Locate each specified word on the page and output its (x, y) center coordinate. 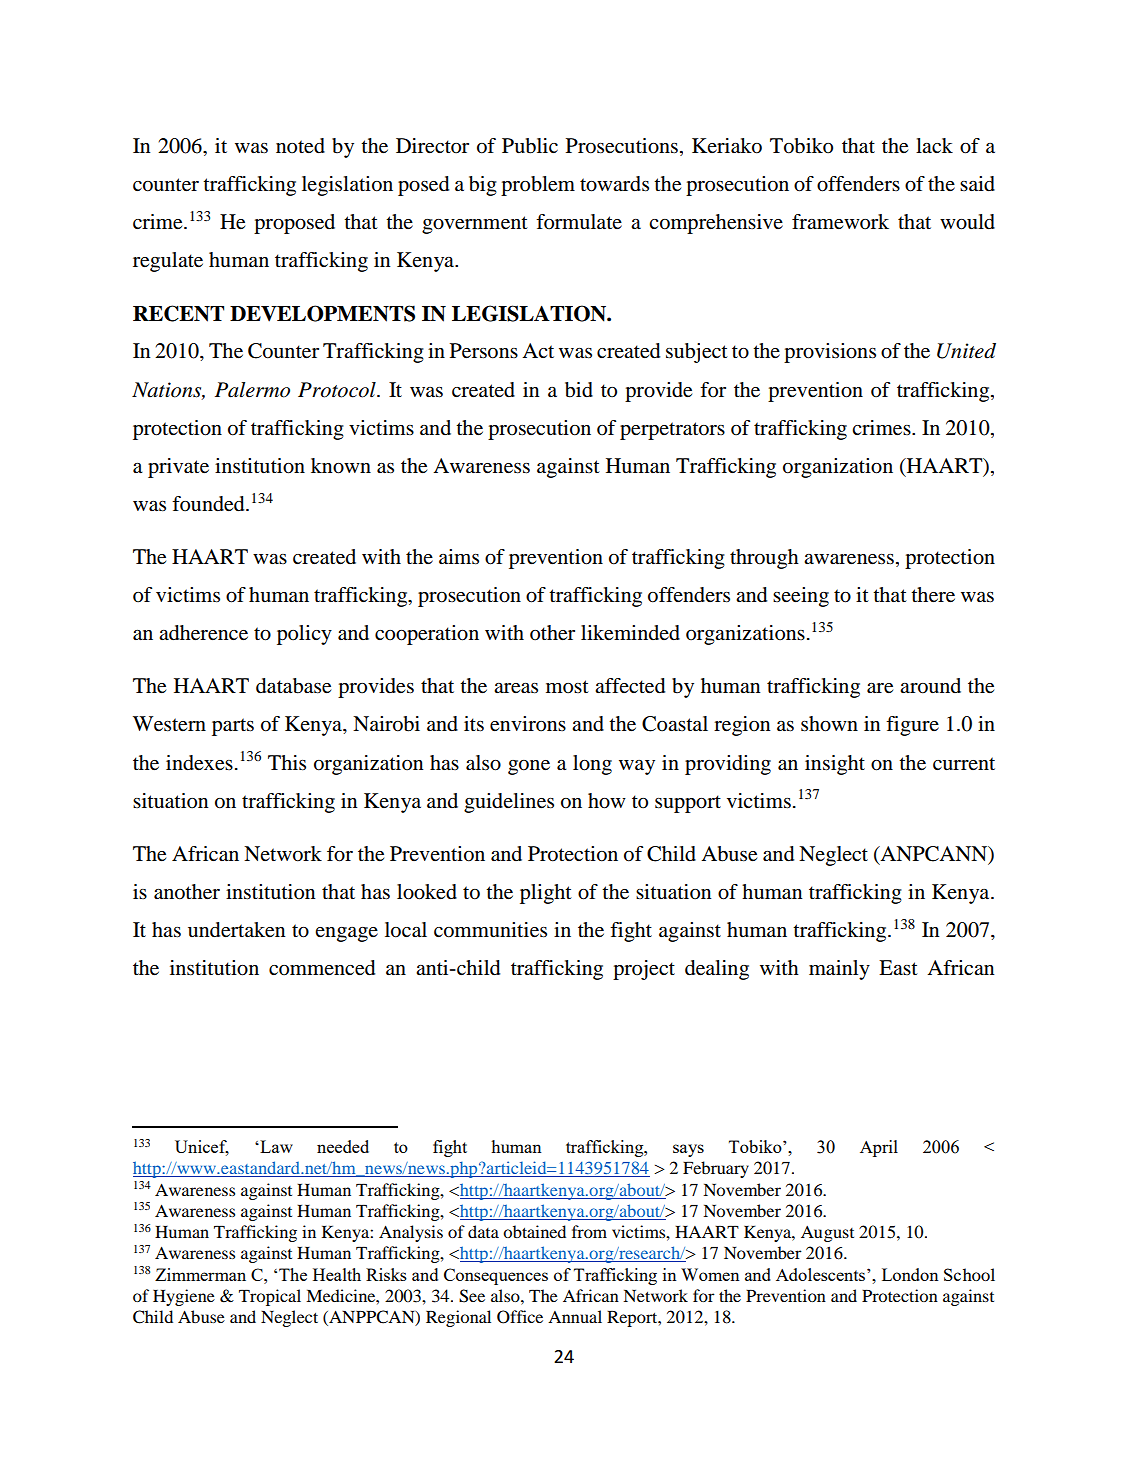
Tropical (270, 1297)
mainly (839, 970)
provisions (830, 353)
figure (912, 726)
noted (300, 146)
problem (538, 186)
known (341, 466)
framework (840, 222)
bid (579, 390)
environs (528, 724)
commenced (322, 968)
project (644, 970)
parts (233, 727)
